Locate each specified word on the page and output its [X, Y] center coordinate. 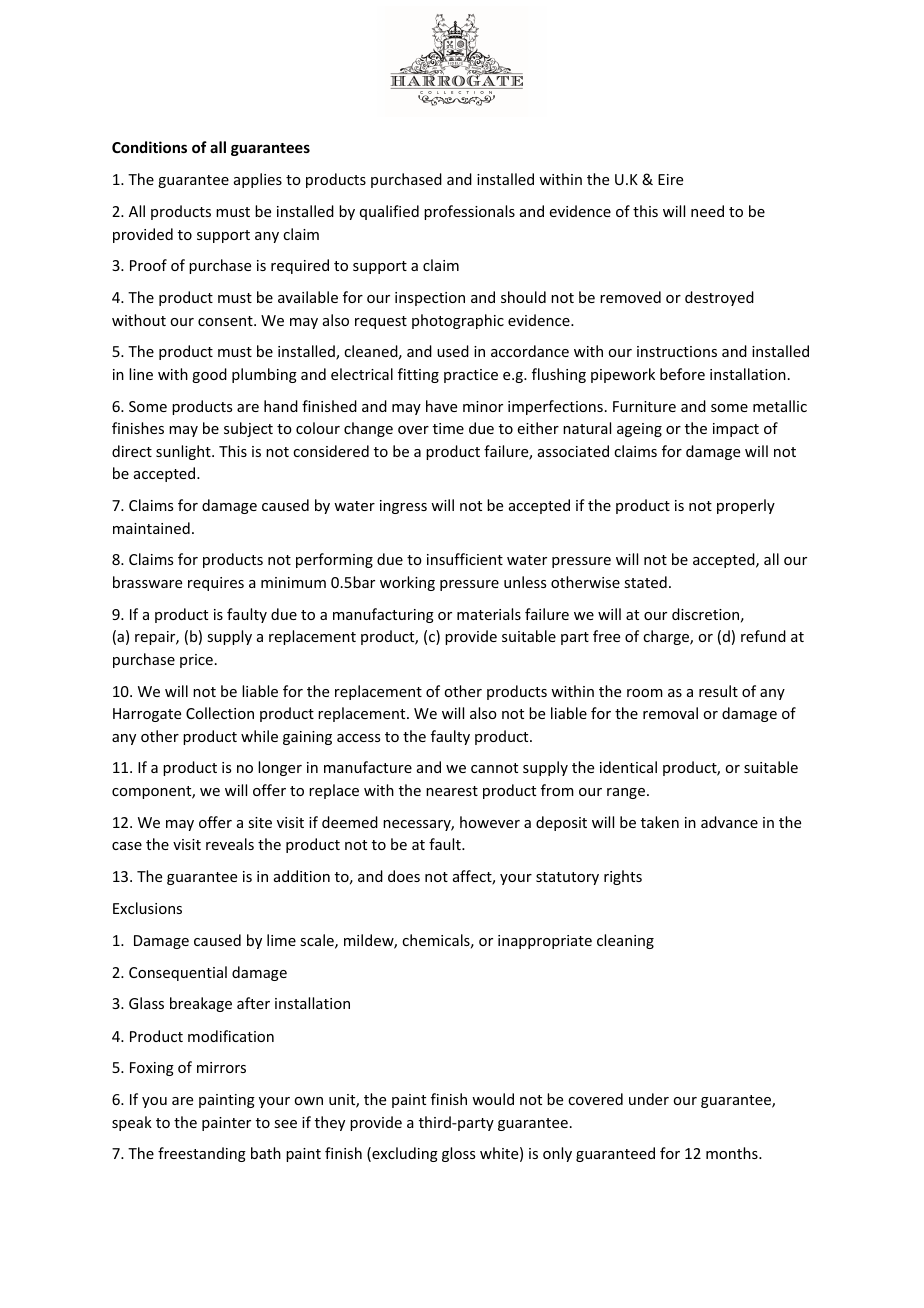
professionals [469, 212]
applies [258, 180]
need [707, 211]
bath [266, 1153]
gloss [458, 1154]
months [733, 1153]
